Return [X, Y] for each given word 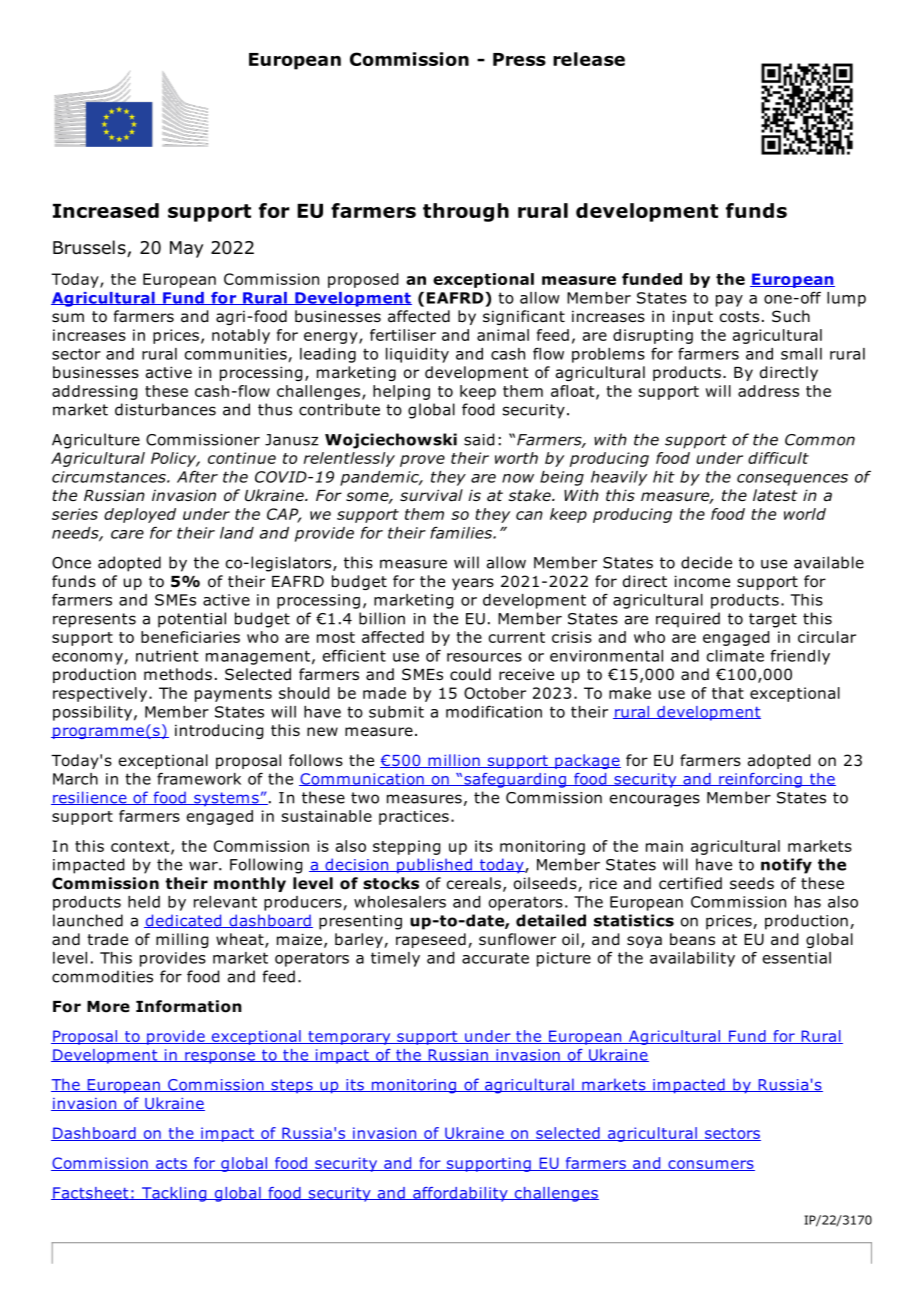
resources [484, 657]
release [589, 59]
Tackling [174, 1194]
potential [192, 620]
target [773, 620]
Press [519, 59]
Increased [106, 210]
